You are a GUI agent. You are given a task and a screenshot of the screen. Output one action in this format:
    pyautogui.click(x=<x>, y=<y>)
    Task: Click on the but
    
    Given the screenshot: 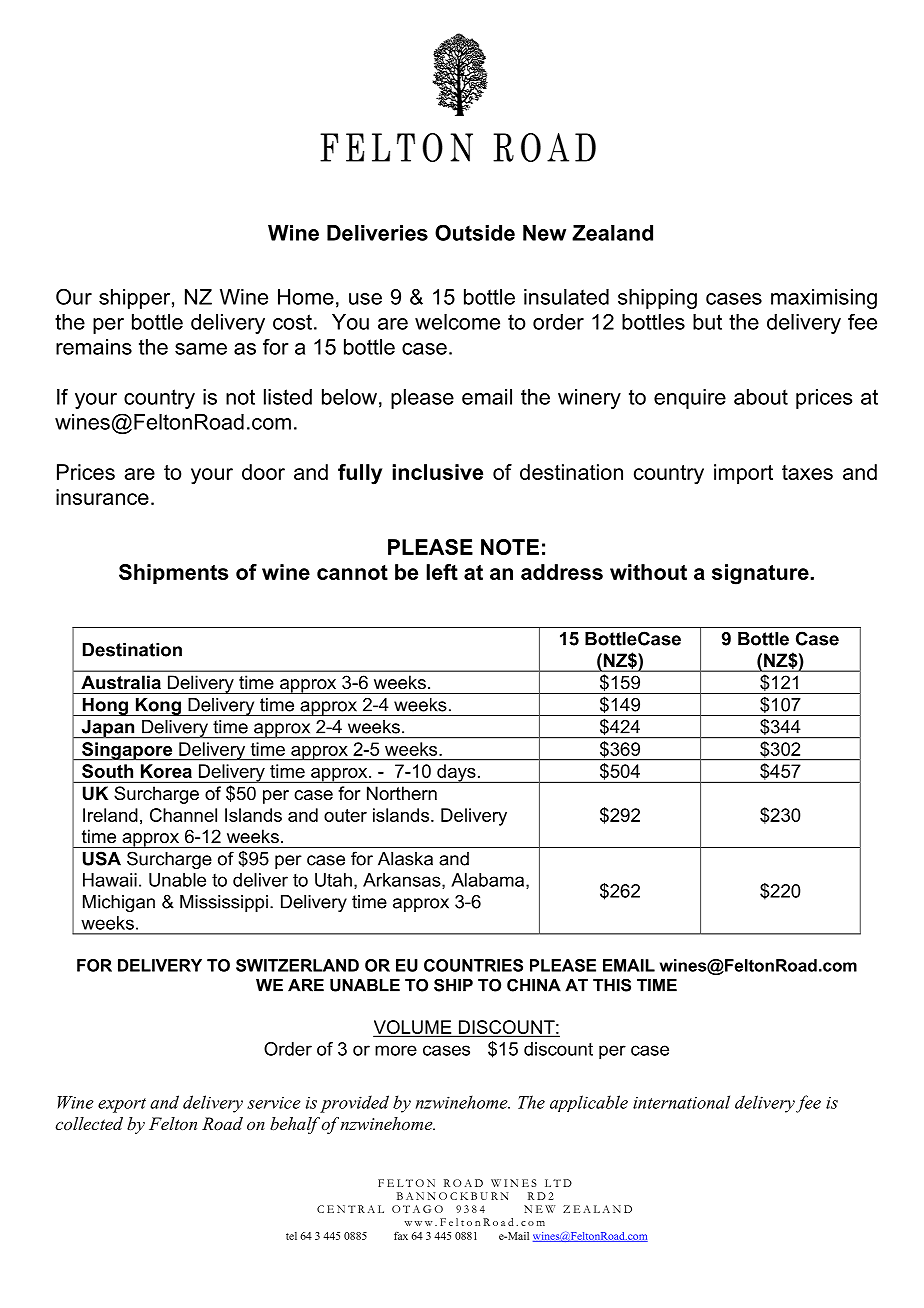 What is the action you would take?
    pyautogui.click(x=707, y=322)
